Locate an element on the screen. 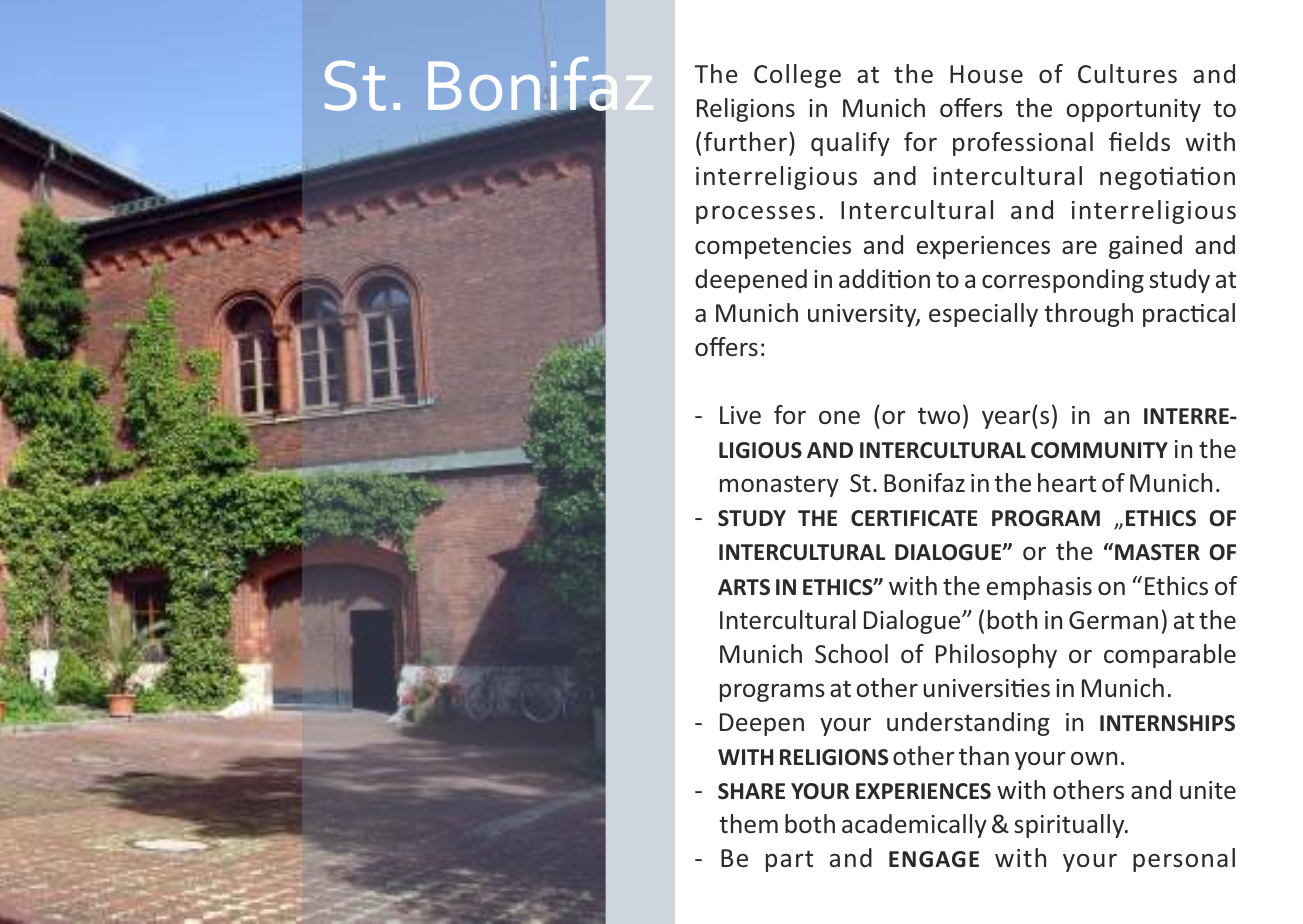 The width and height of the screenshot is (1303, 924). College is located at coordinates (797, 76).
